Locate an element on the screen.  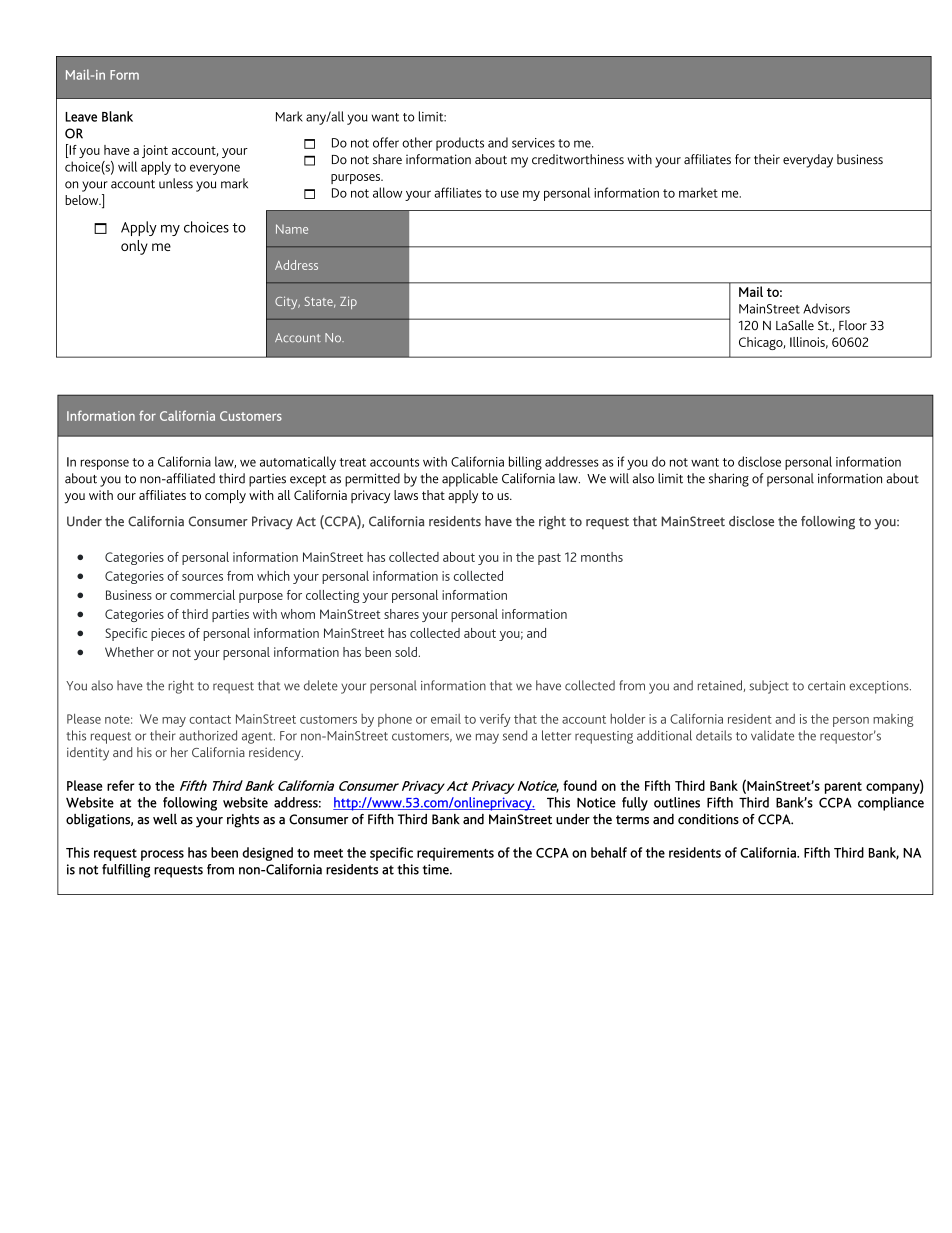
conditions is located at coordinates (708, 819).
